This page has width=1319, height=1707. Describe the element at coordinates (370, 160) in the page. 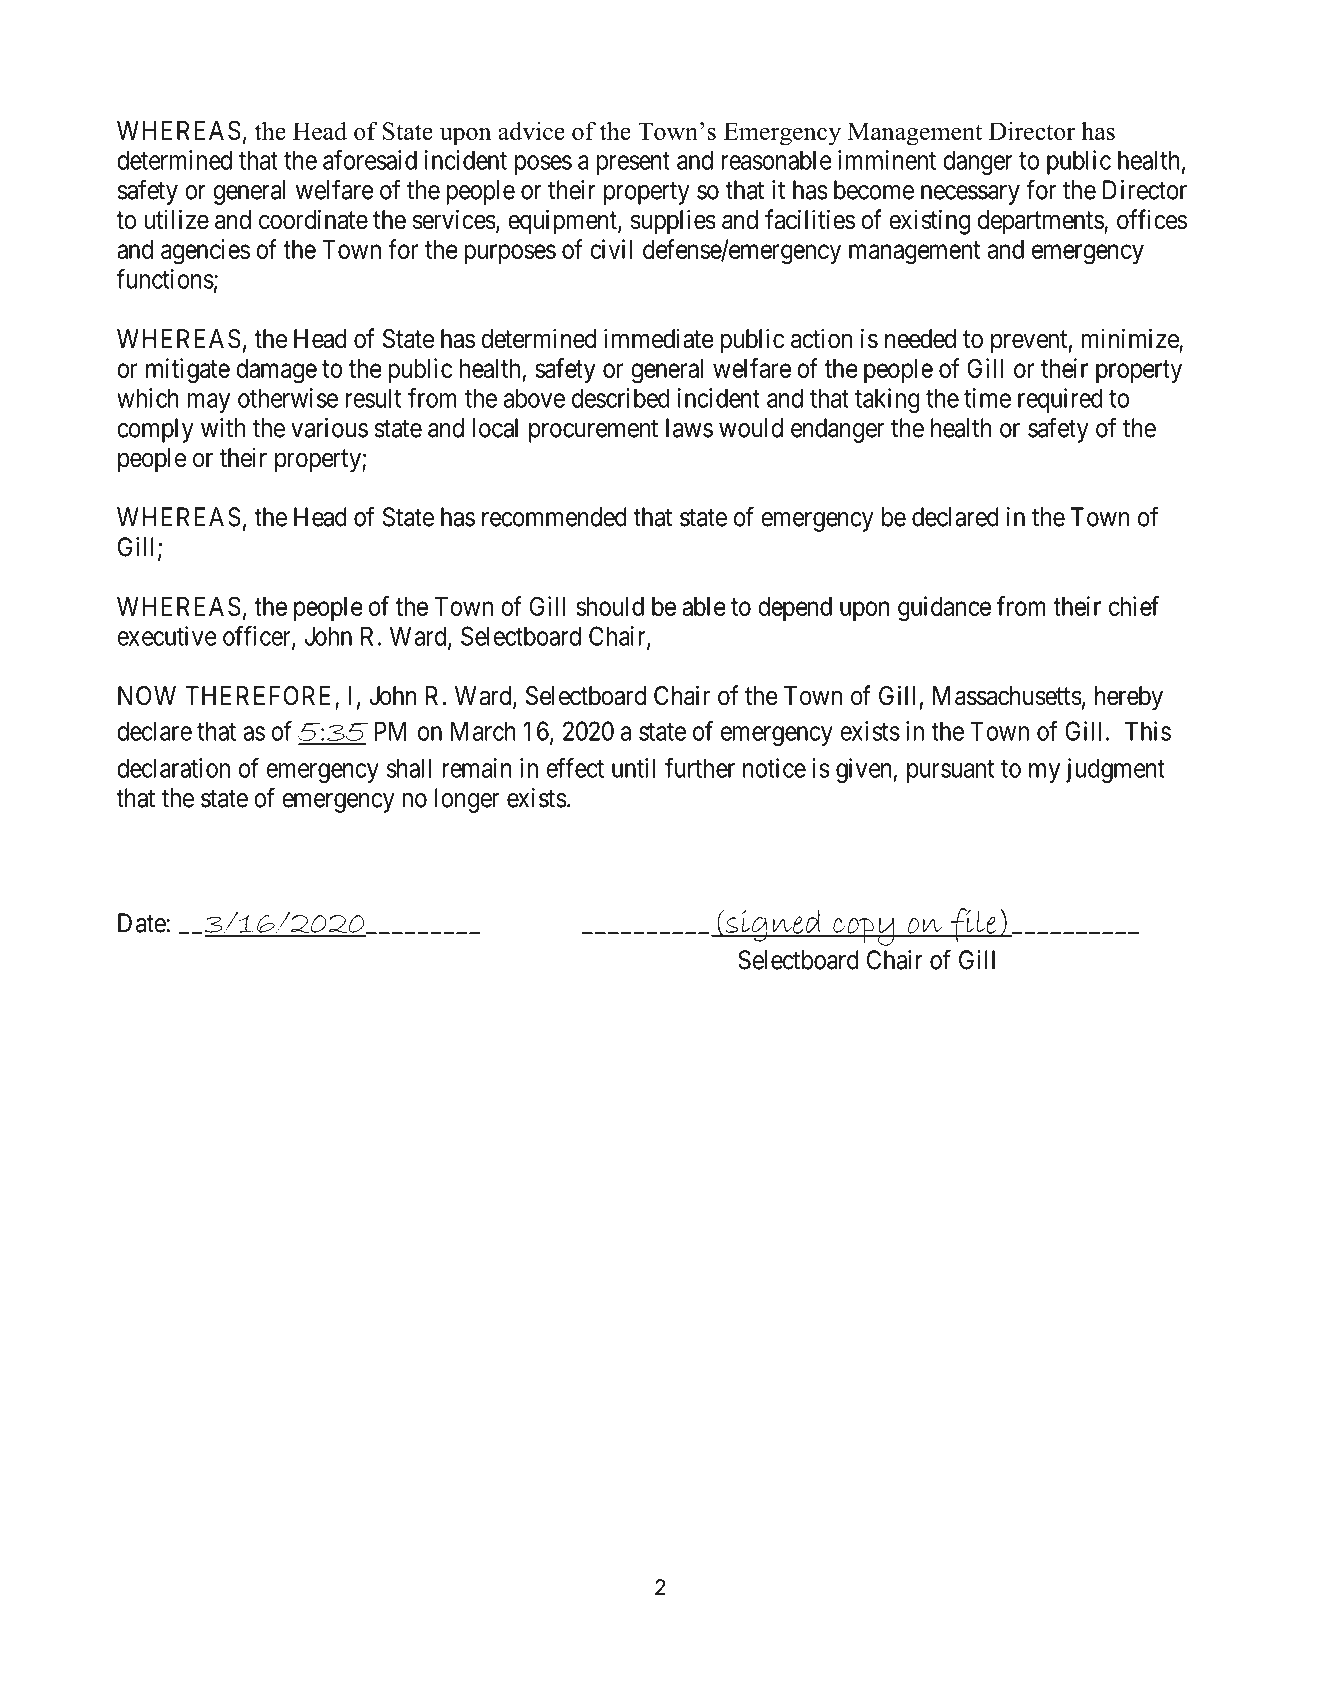

I see `aforesaid` at that location.
